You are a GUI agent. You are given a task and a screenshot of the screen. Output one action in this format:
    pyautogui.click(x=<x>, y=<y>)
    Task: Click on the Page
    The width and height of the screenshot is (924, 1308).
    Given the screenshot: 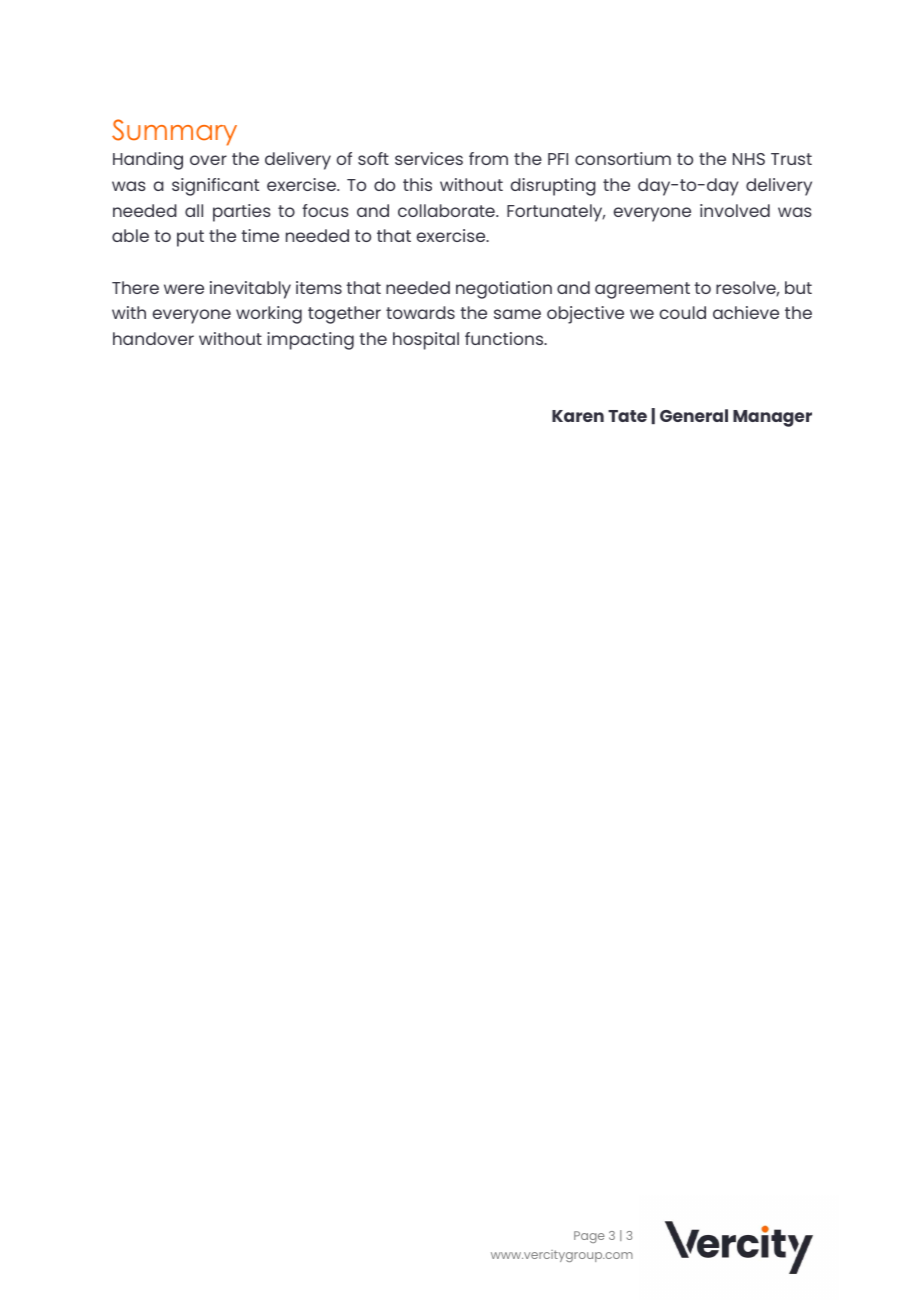 What is the action you would take?
    pyautogui.click(x=589, y=1237)
